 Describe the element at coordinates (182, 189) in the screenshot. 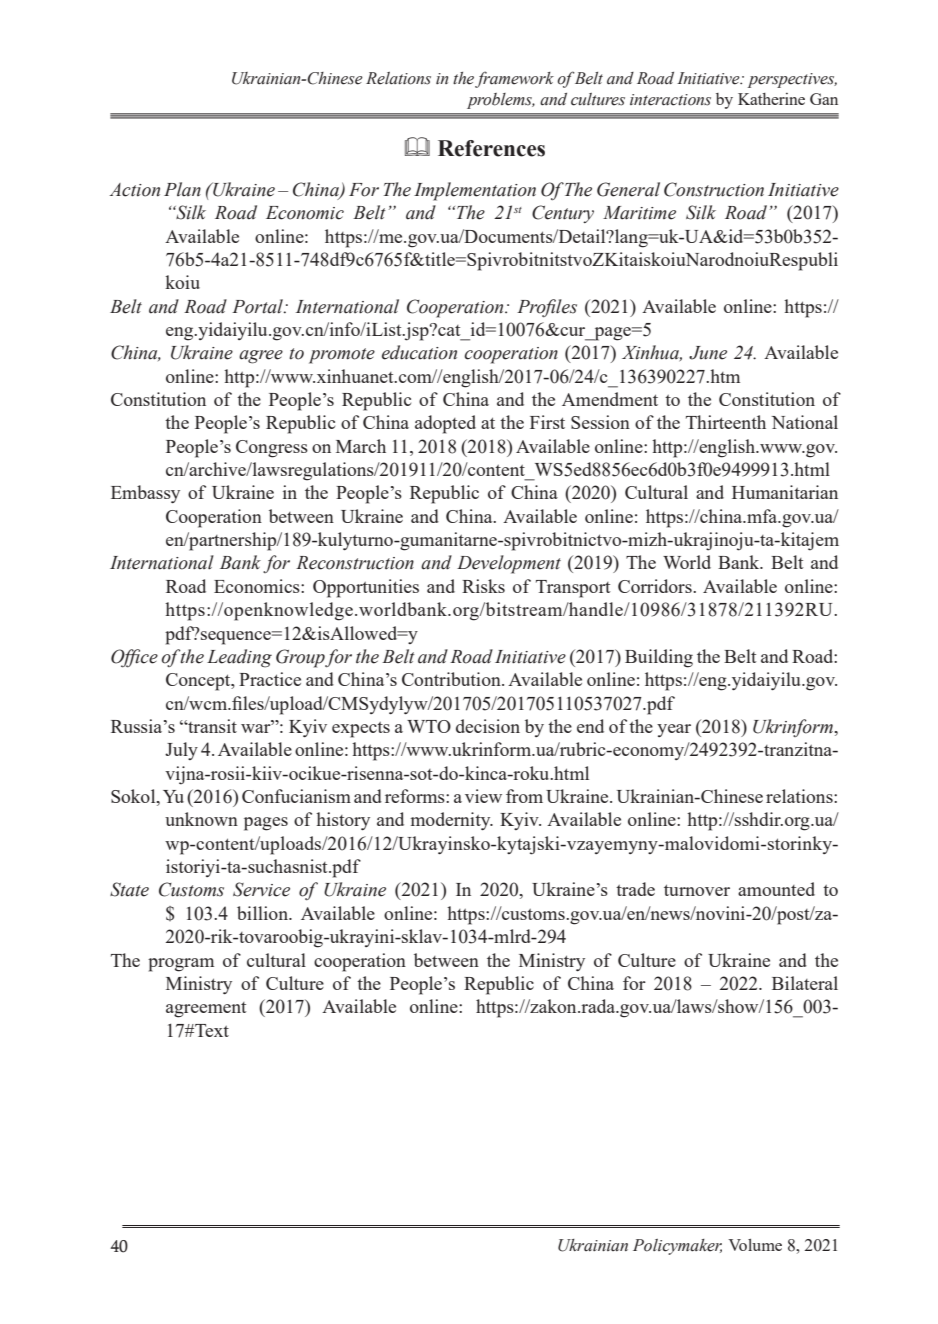

I see `Plan` at that location.
